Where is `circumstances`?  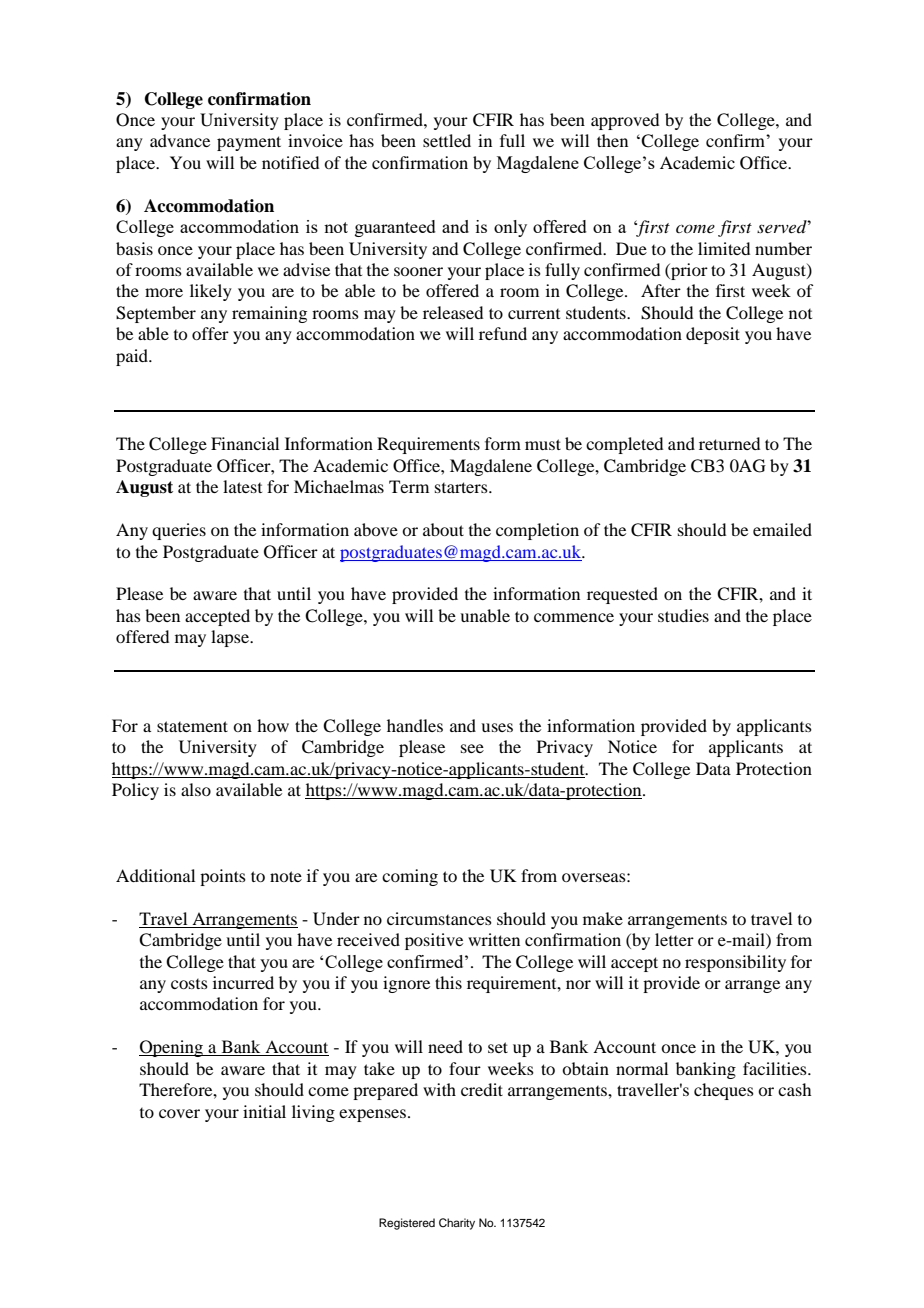
circumstances is located at coordinates (439, 918).
